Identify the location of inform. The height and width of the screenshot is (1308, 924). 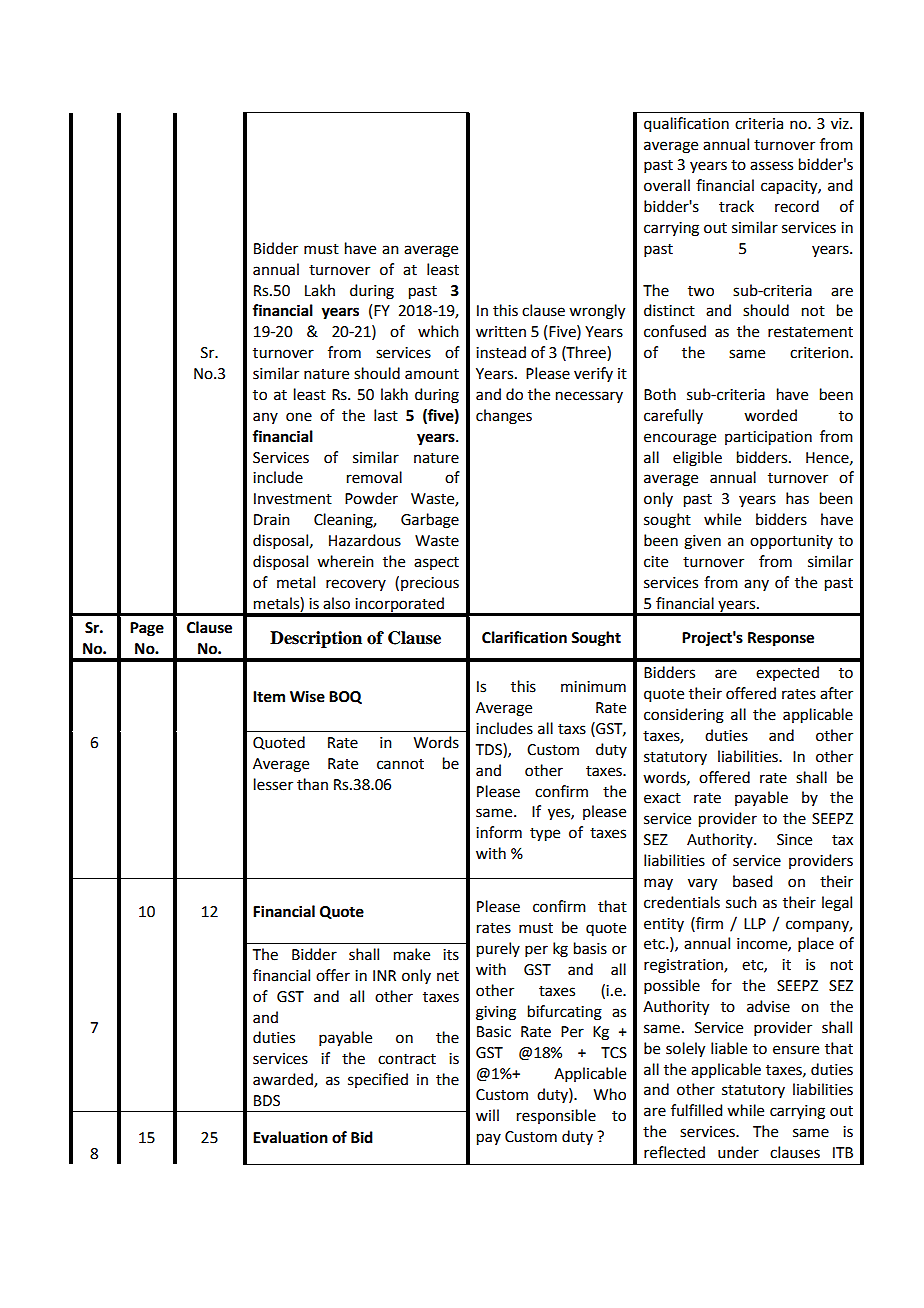
(499, 832).
